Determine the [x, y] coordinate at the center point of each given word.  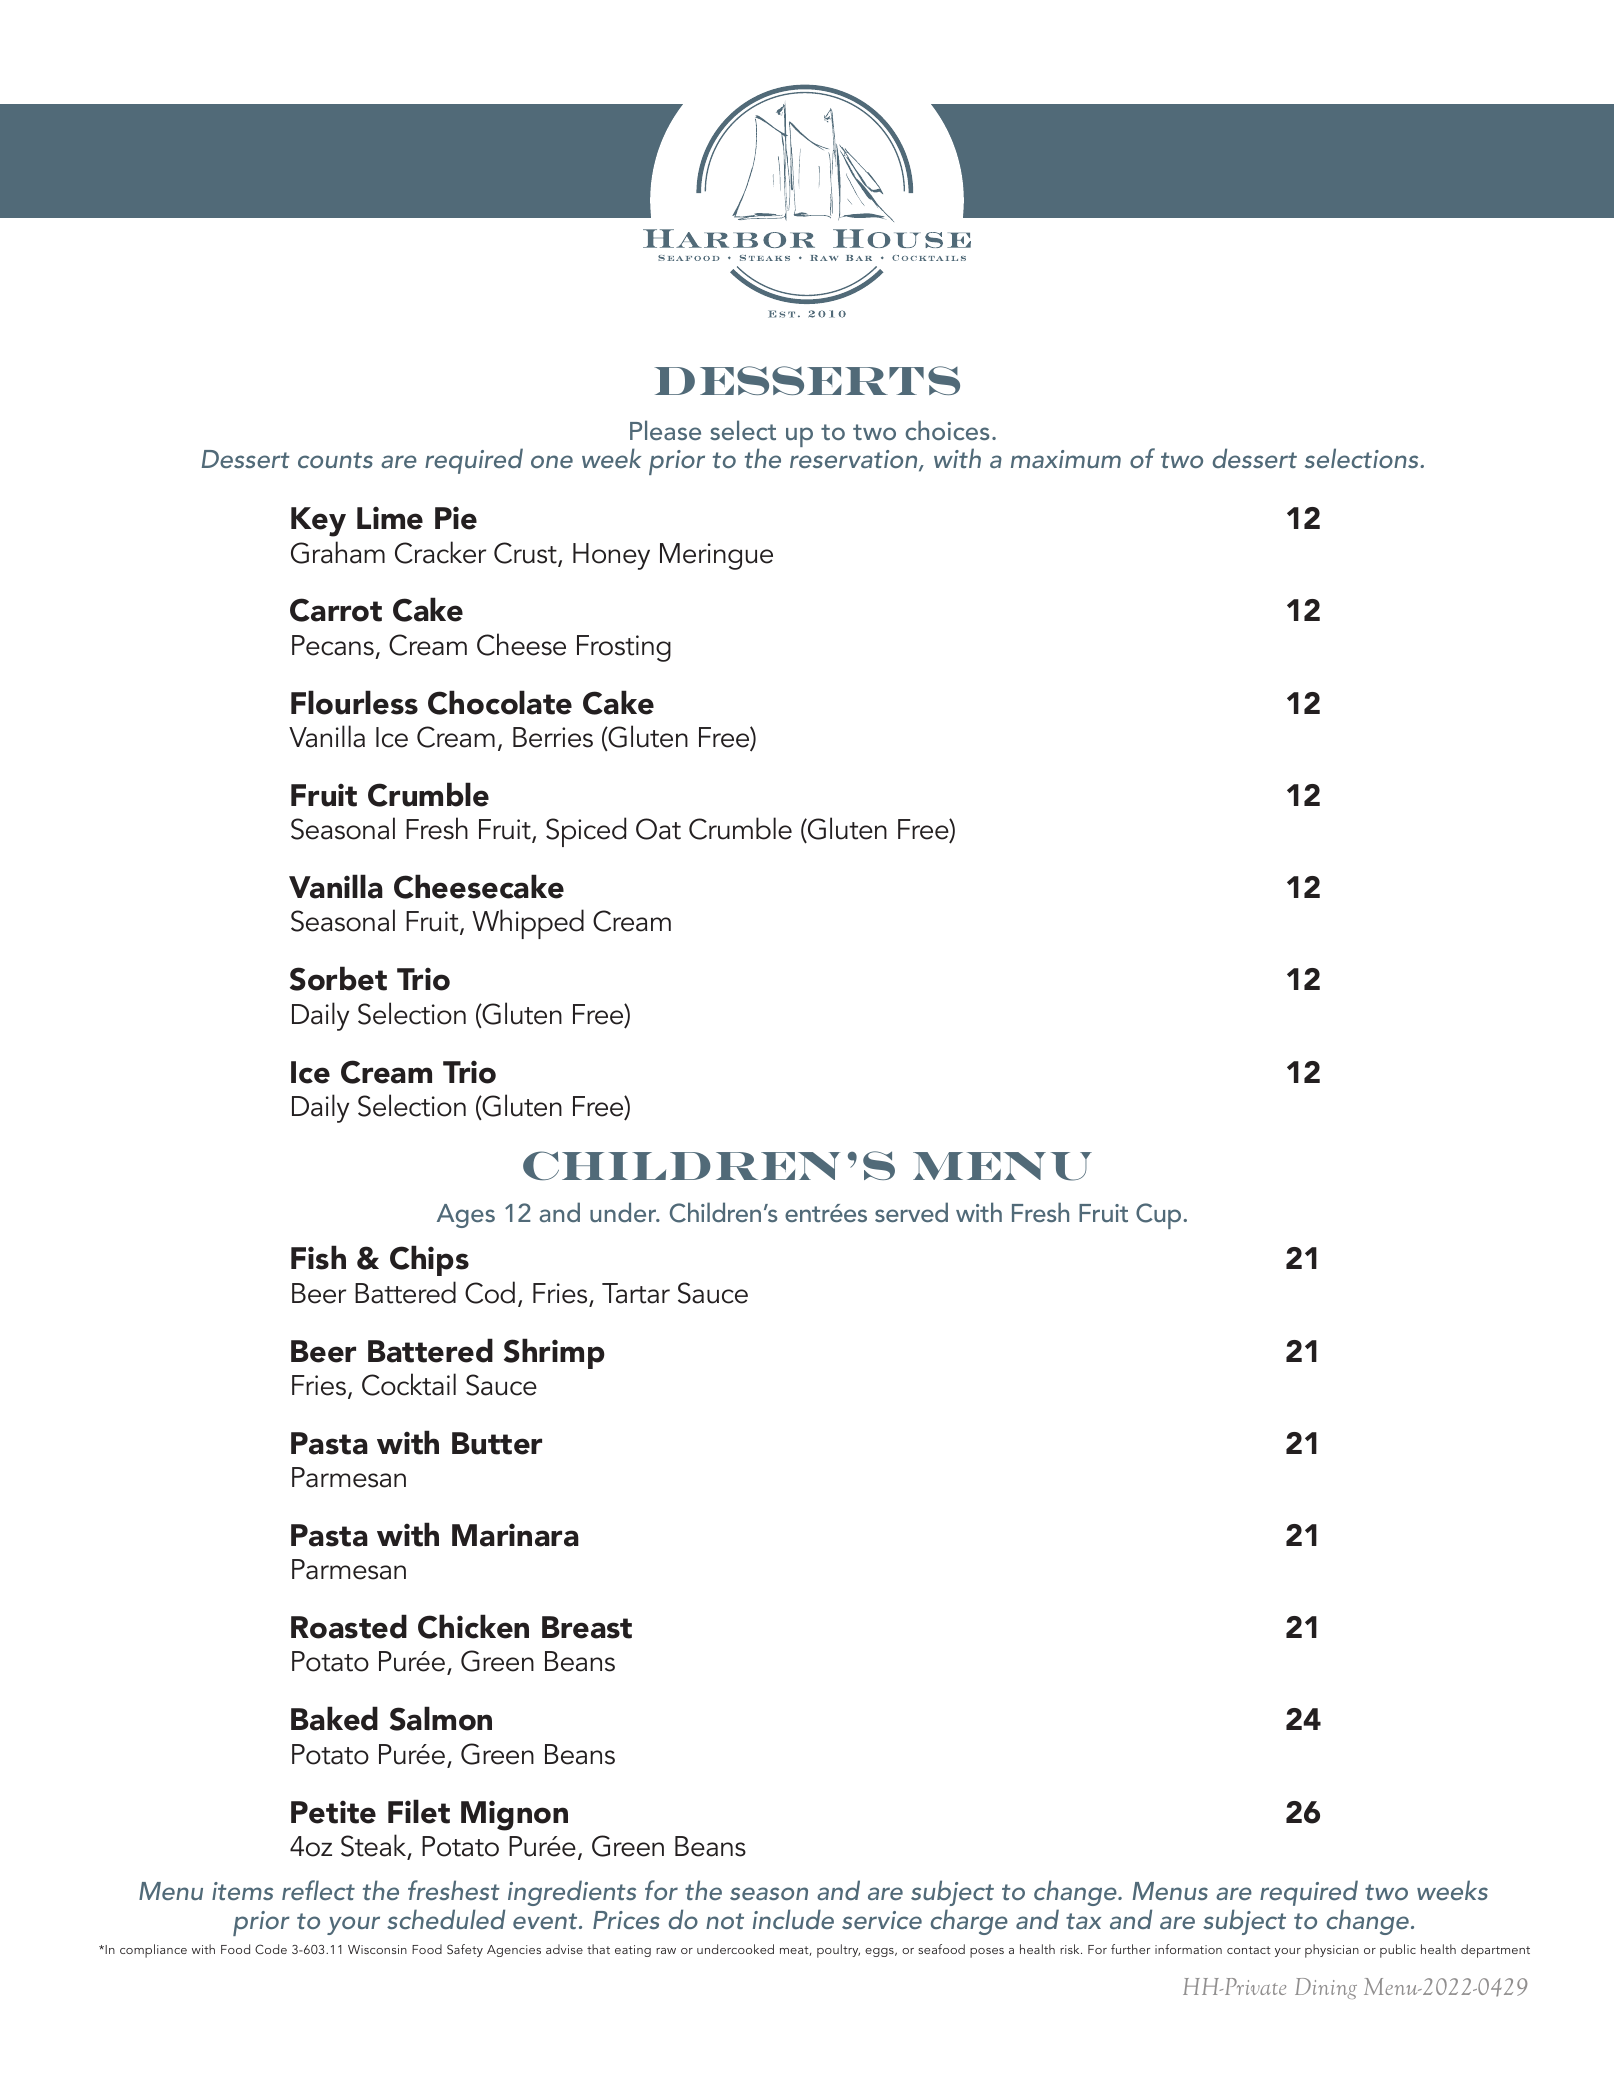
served [911, 1212]
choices [947, 430]
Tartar [636, 1293]
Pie [456, 518]
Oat [658, 829]
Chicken [473, 1626]
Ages [466, 1216]
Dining [1326, 1988]
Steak [375, 1846]
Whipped [528, 924]
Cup [1160, 1216]
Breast [587, 1627]
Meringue [716, 556]
